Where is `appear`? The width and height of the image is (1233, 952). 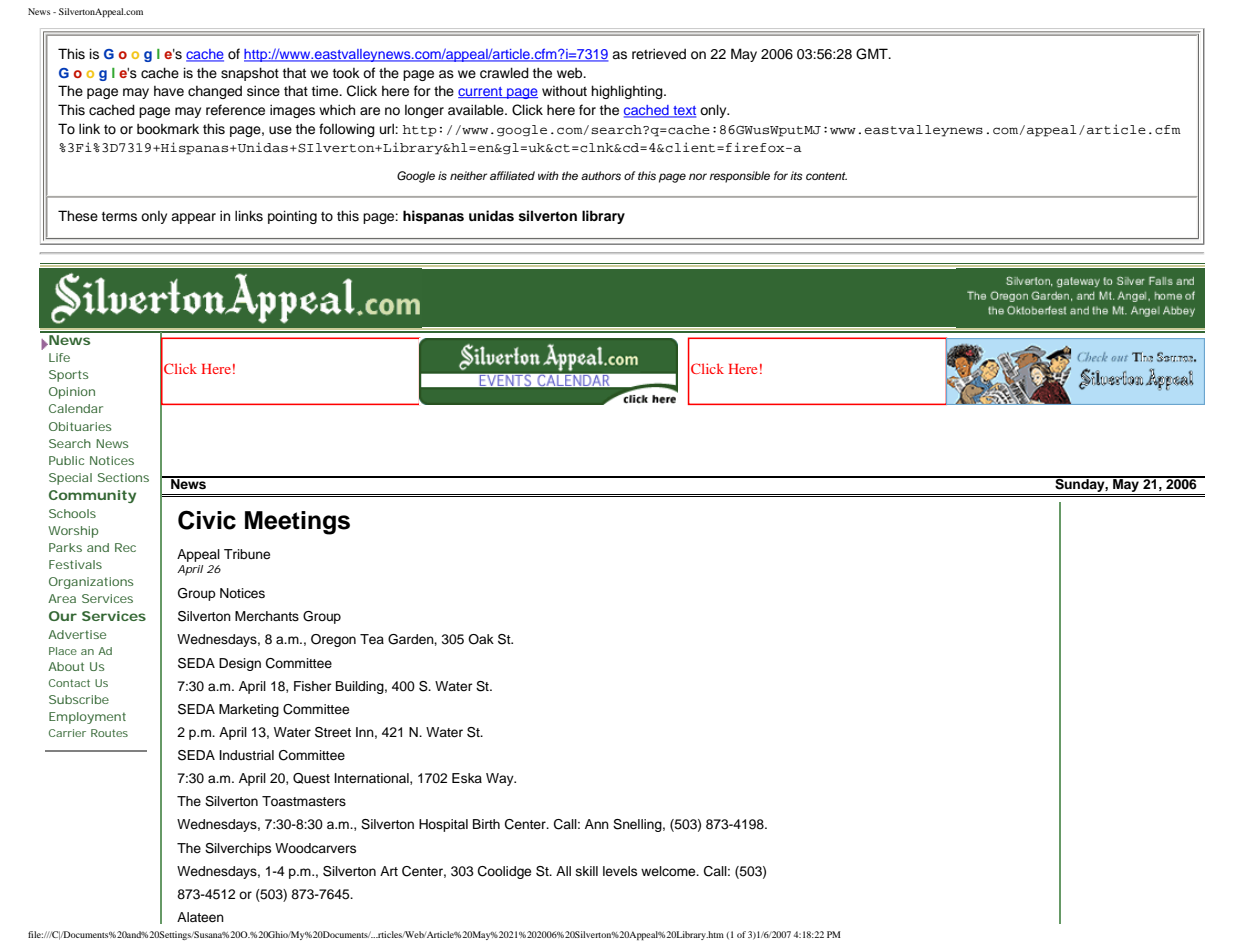 appear is located at coordinates (193, 218).
